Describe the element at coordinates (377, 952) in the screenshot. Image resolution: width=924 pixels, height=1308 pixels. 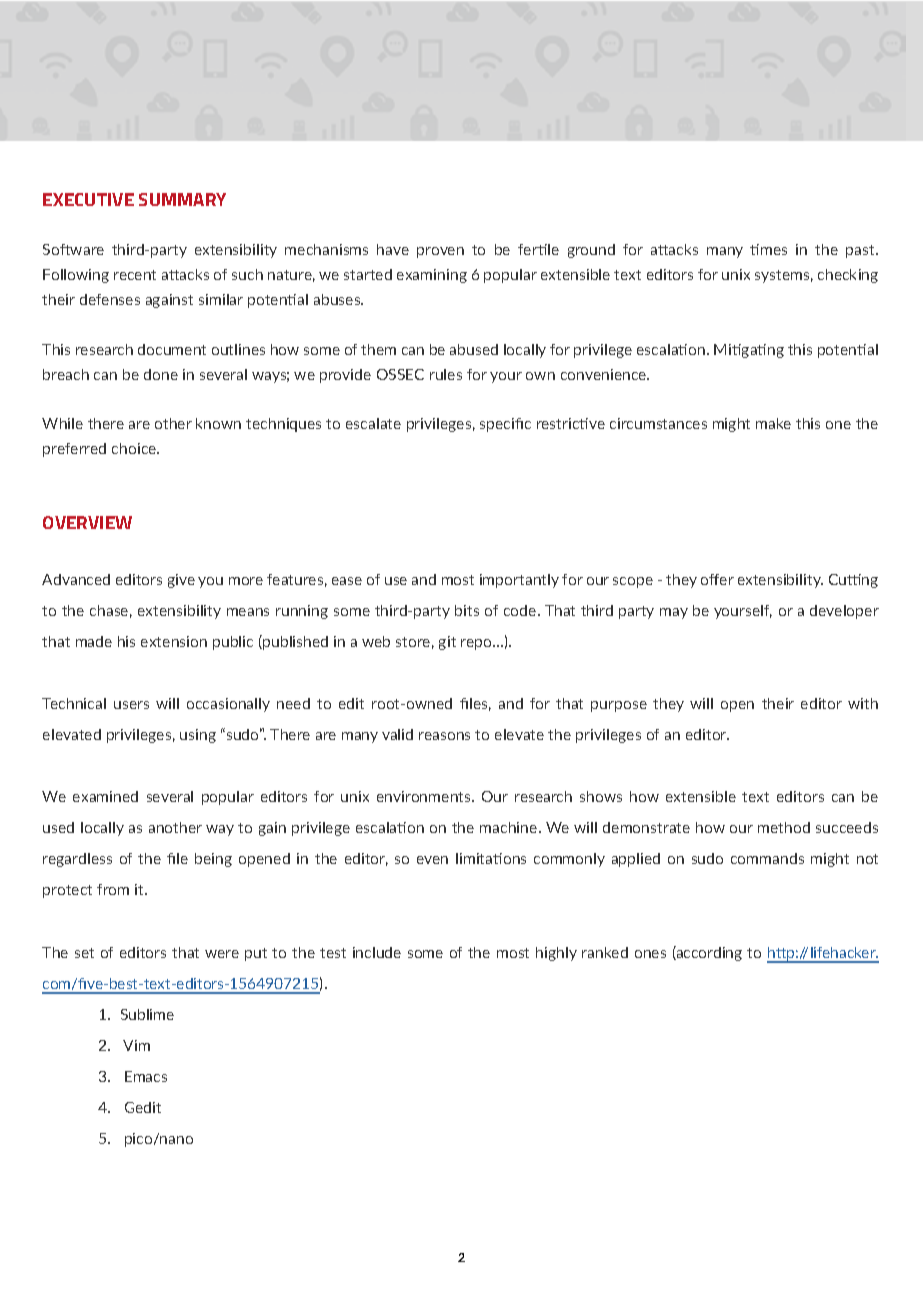
I see `include` at that location.
